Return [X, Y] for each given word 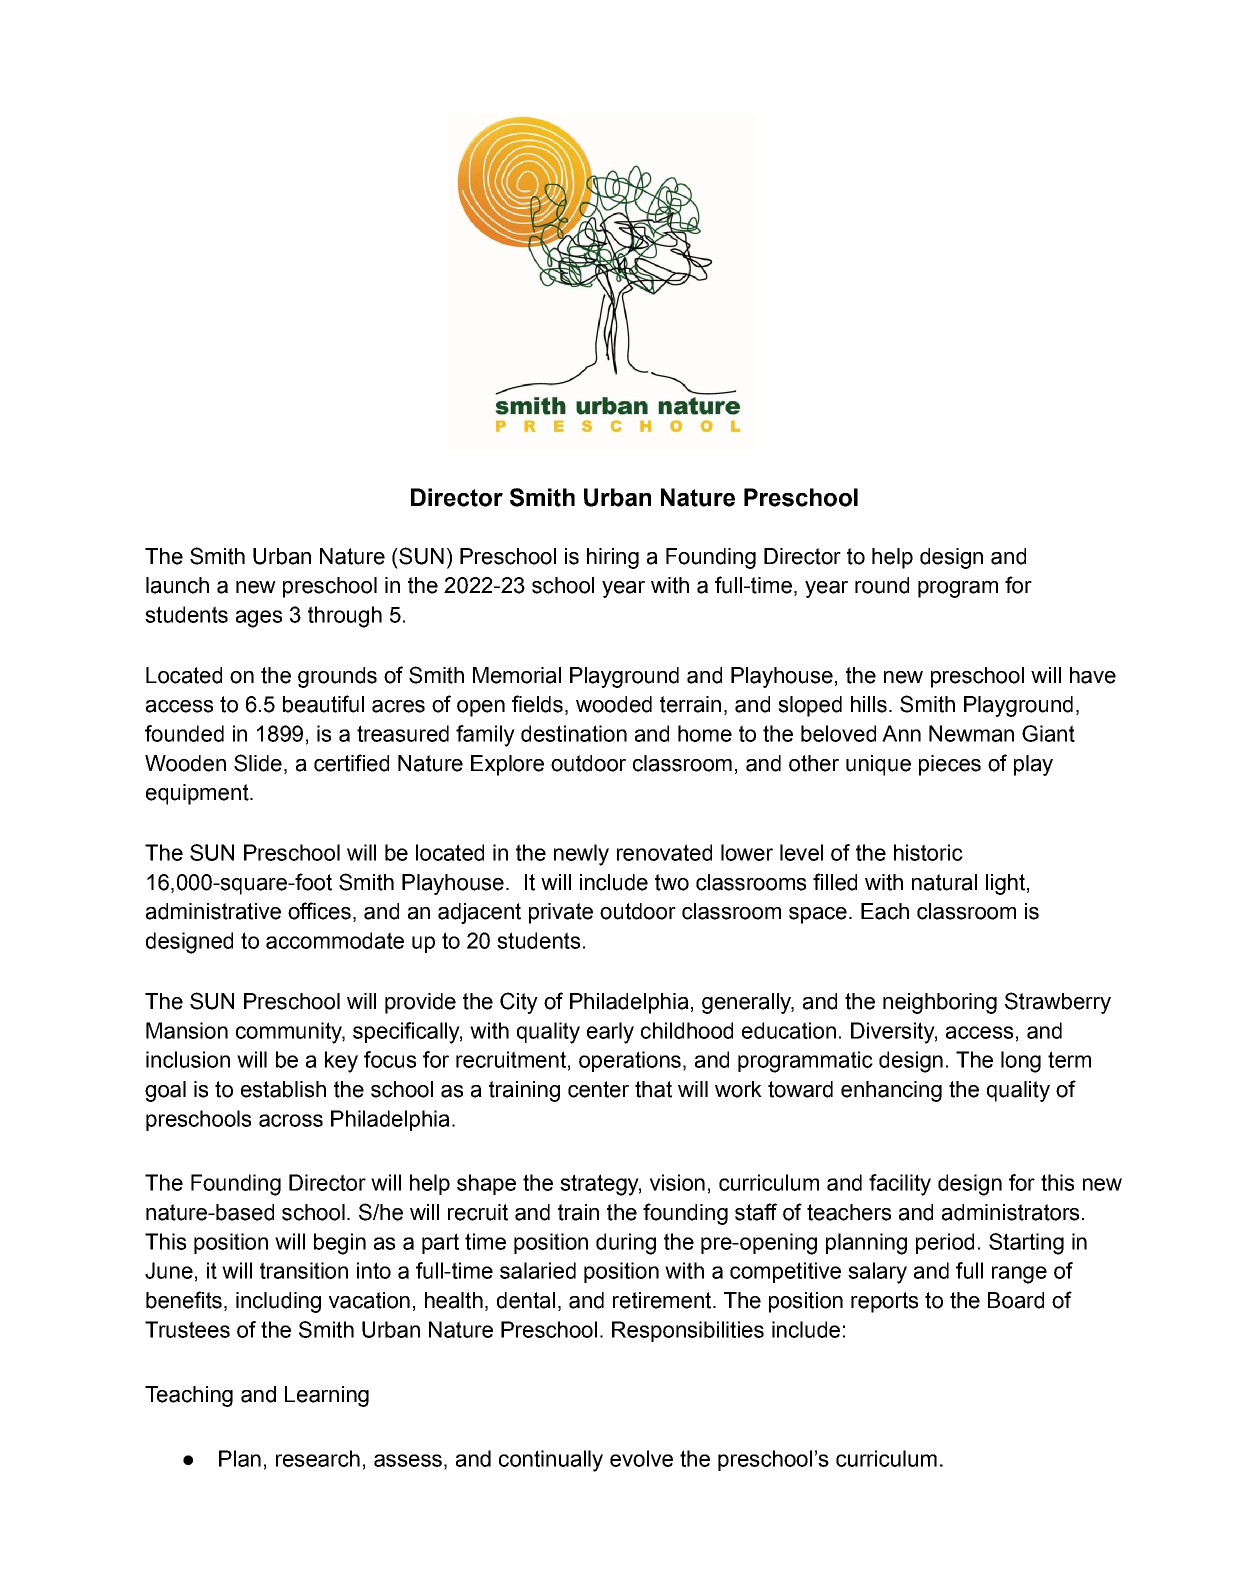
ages [259, 619]
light [1005, 884]
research [318, 1458]
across [291, 1120]
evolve [641, 1458]
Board [1016, 1300]
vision [677, 1182]
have [1093, 675]
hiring [613, 558]
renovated [664, 852]
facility [900, 1185]
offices [319, 911]
